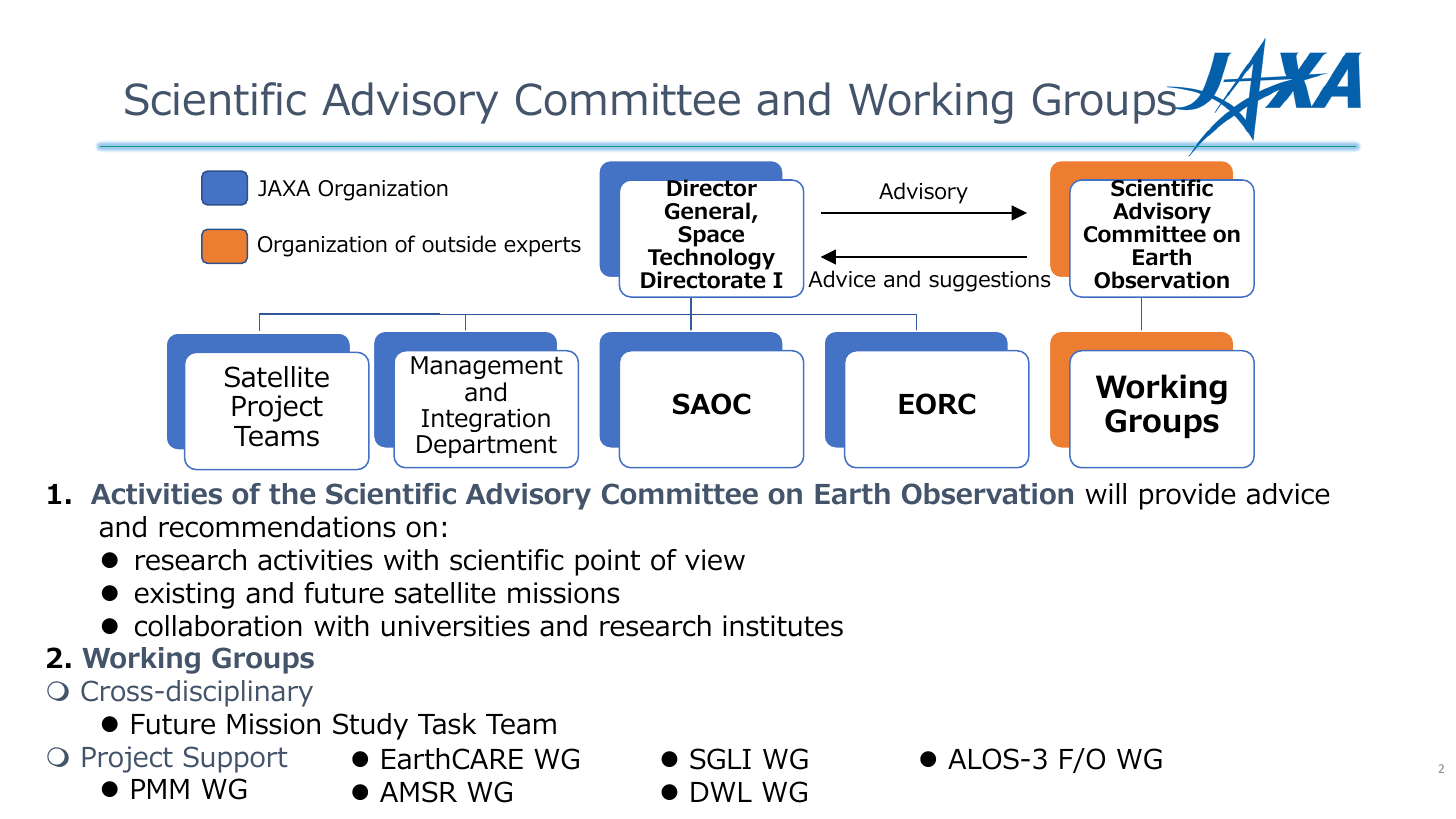 The image size is (1456, 819). I want to click on Technology, so click(711, 260).
